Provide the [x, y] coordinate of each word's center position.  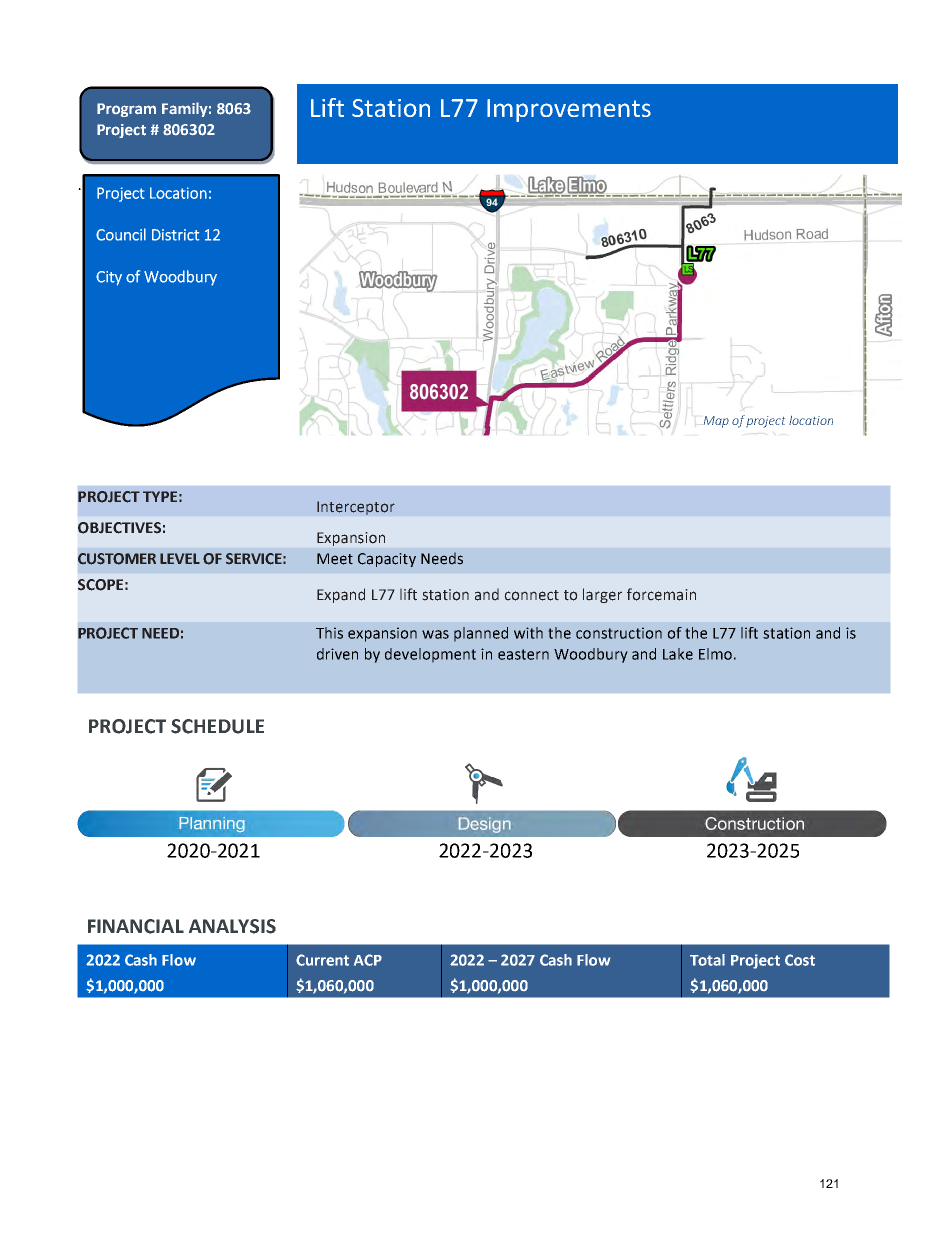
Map [716, 422]
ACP [368, 960]
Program [126, 110]
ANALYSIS [232, 926]
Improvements [569, 110]
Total [707, 960]
